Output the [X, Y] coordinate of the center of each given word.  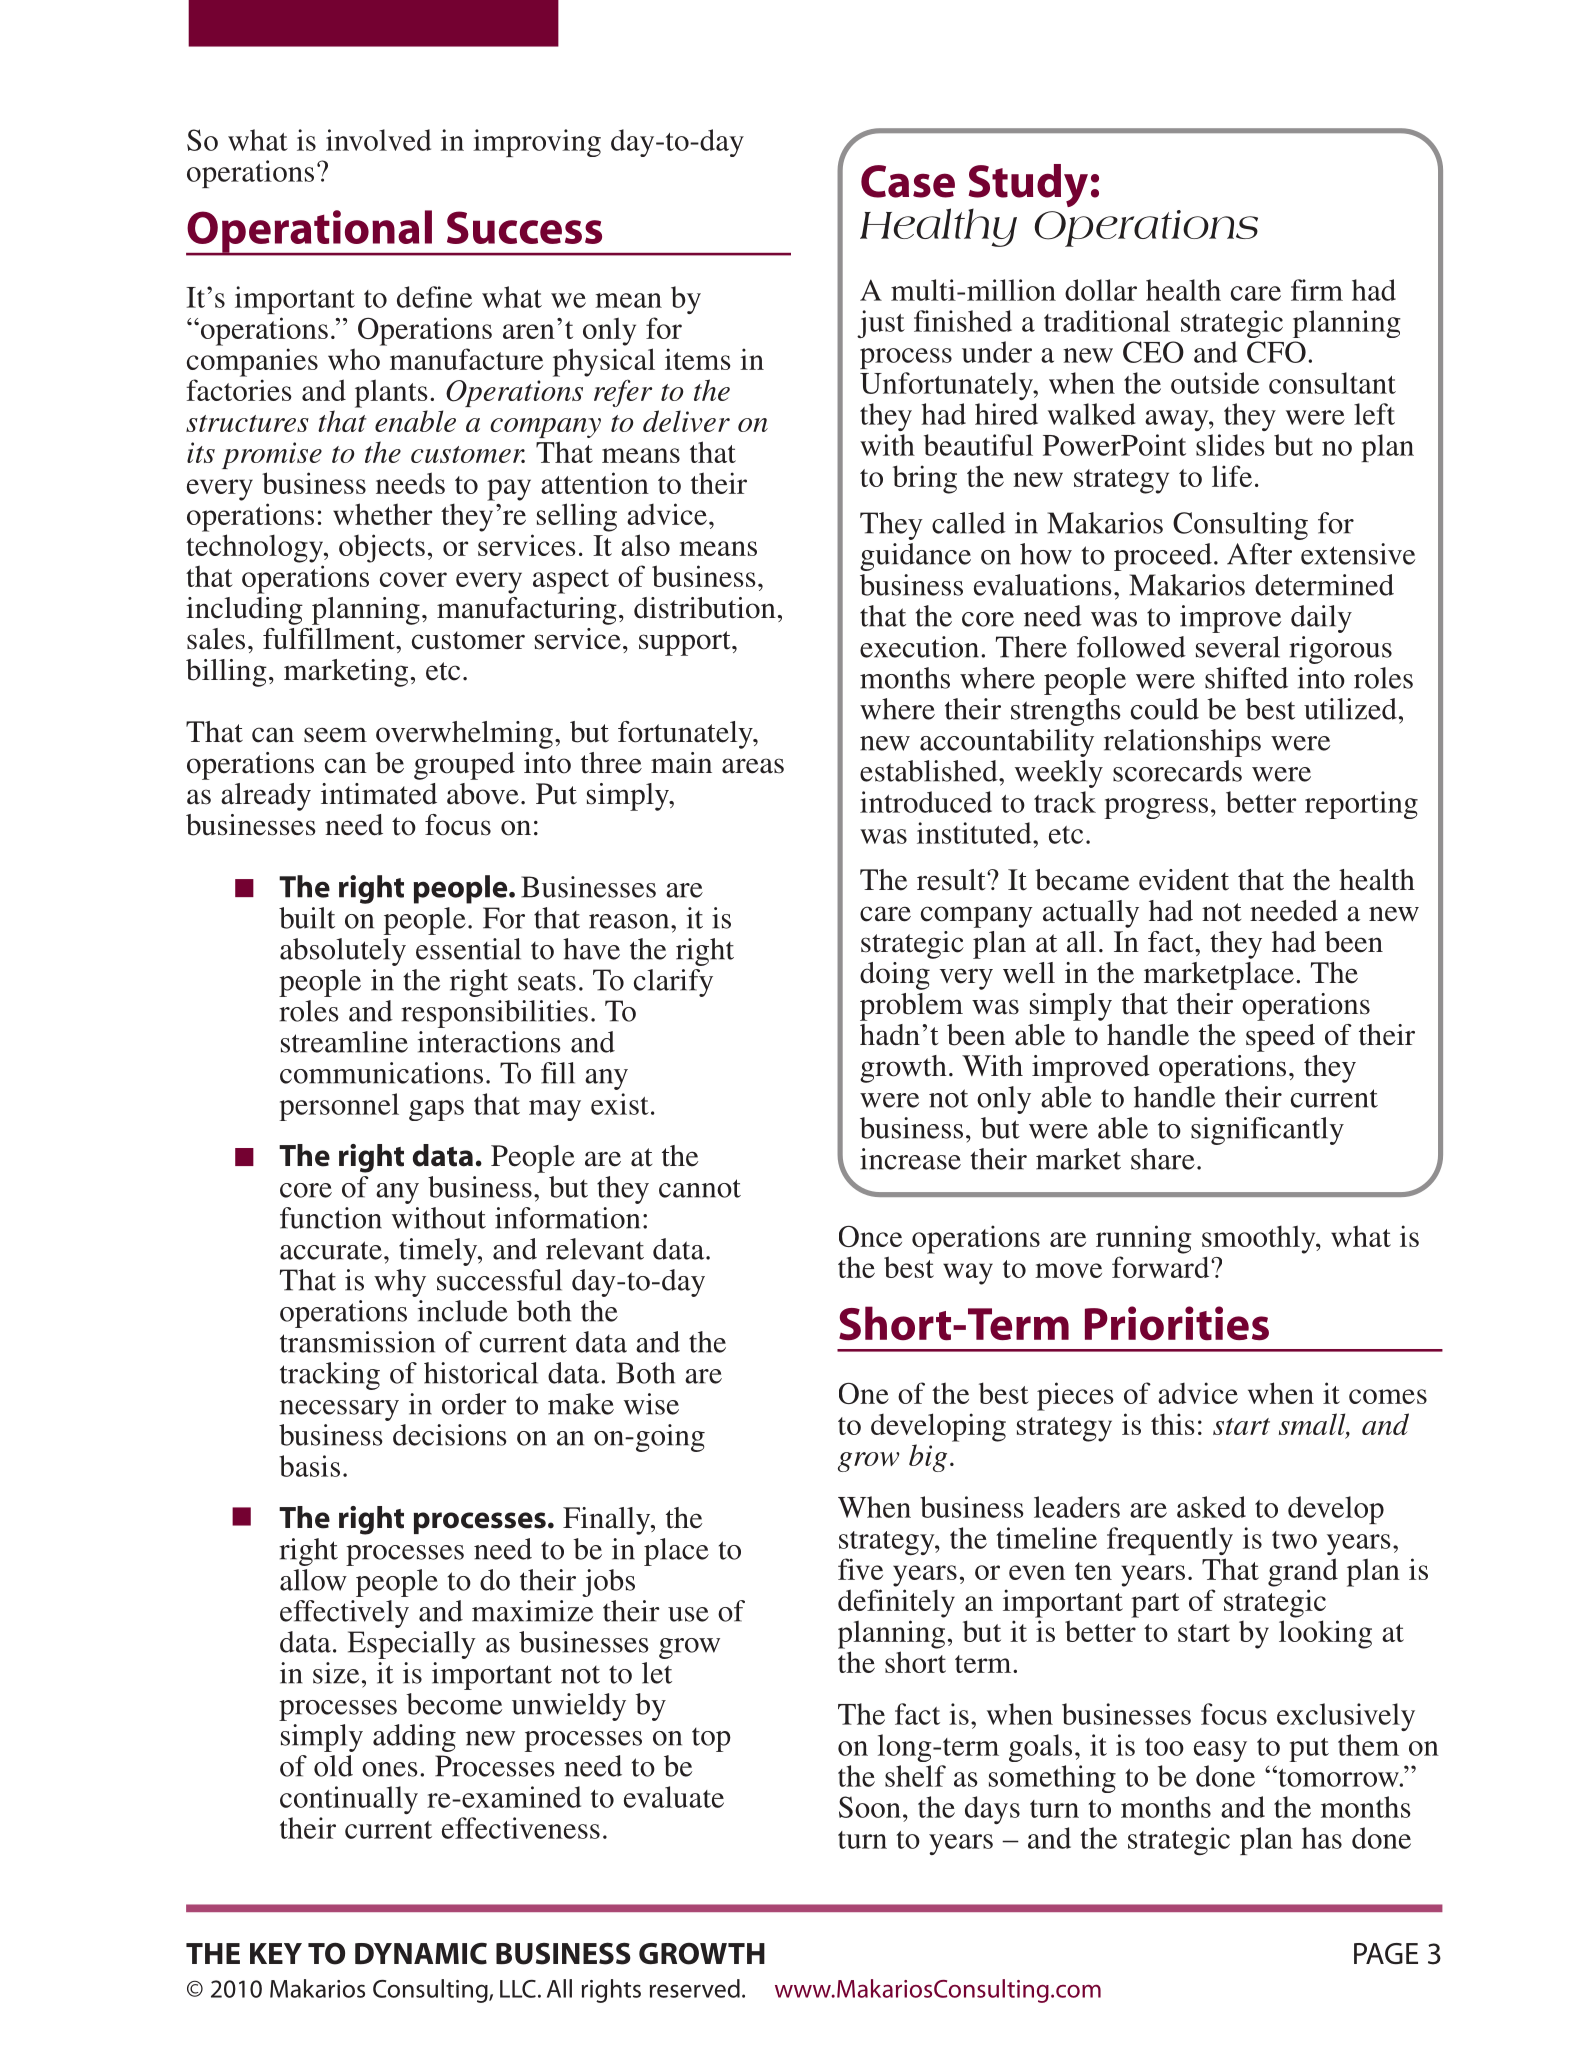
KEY [276, 1953]
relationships [1182, 743]
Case [908, 181]
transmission [357, 1342]
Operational [310, 232]
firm [1317, 290]
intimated [379, 794]
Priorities [1177, 1323]
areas [753, 766]
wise [651, 1404]
